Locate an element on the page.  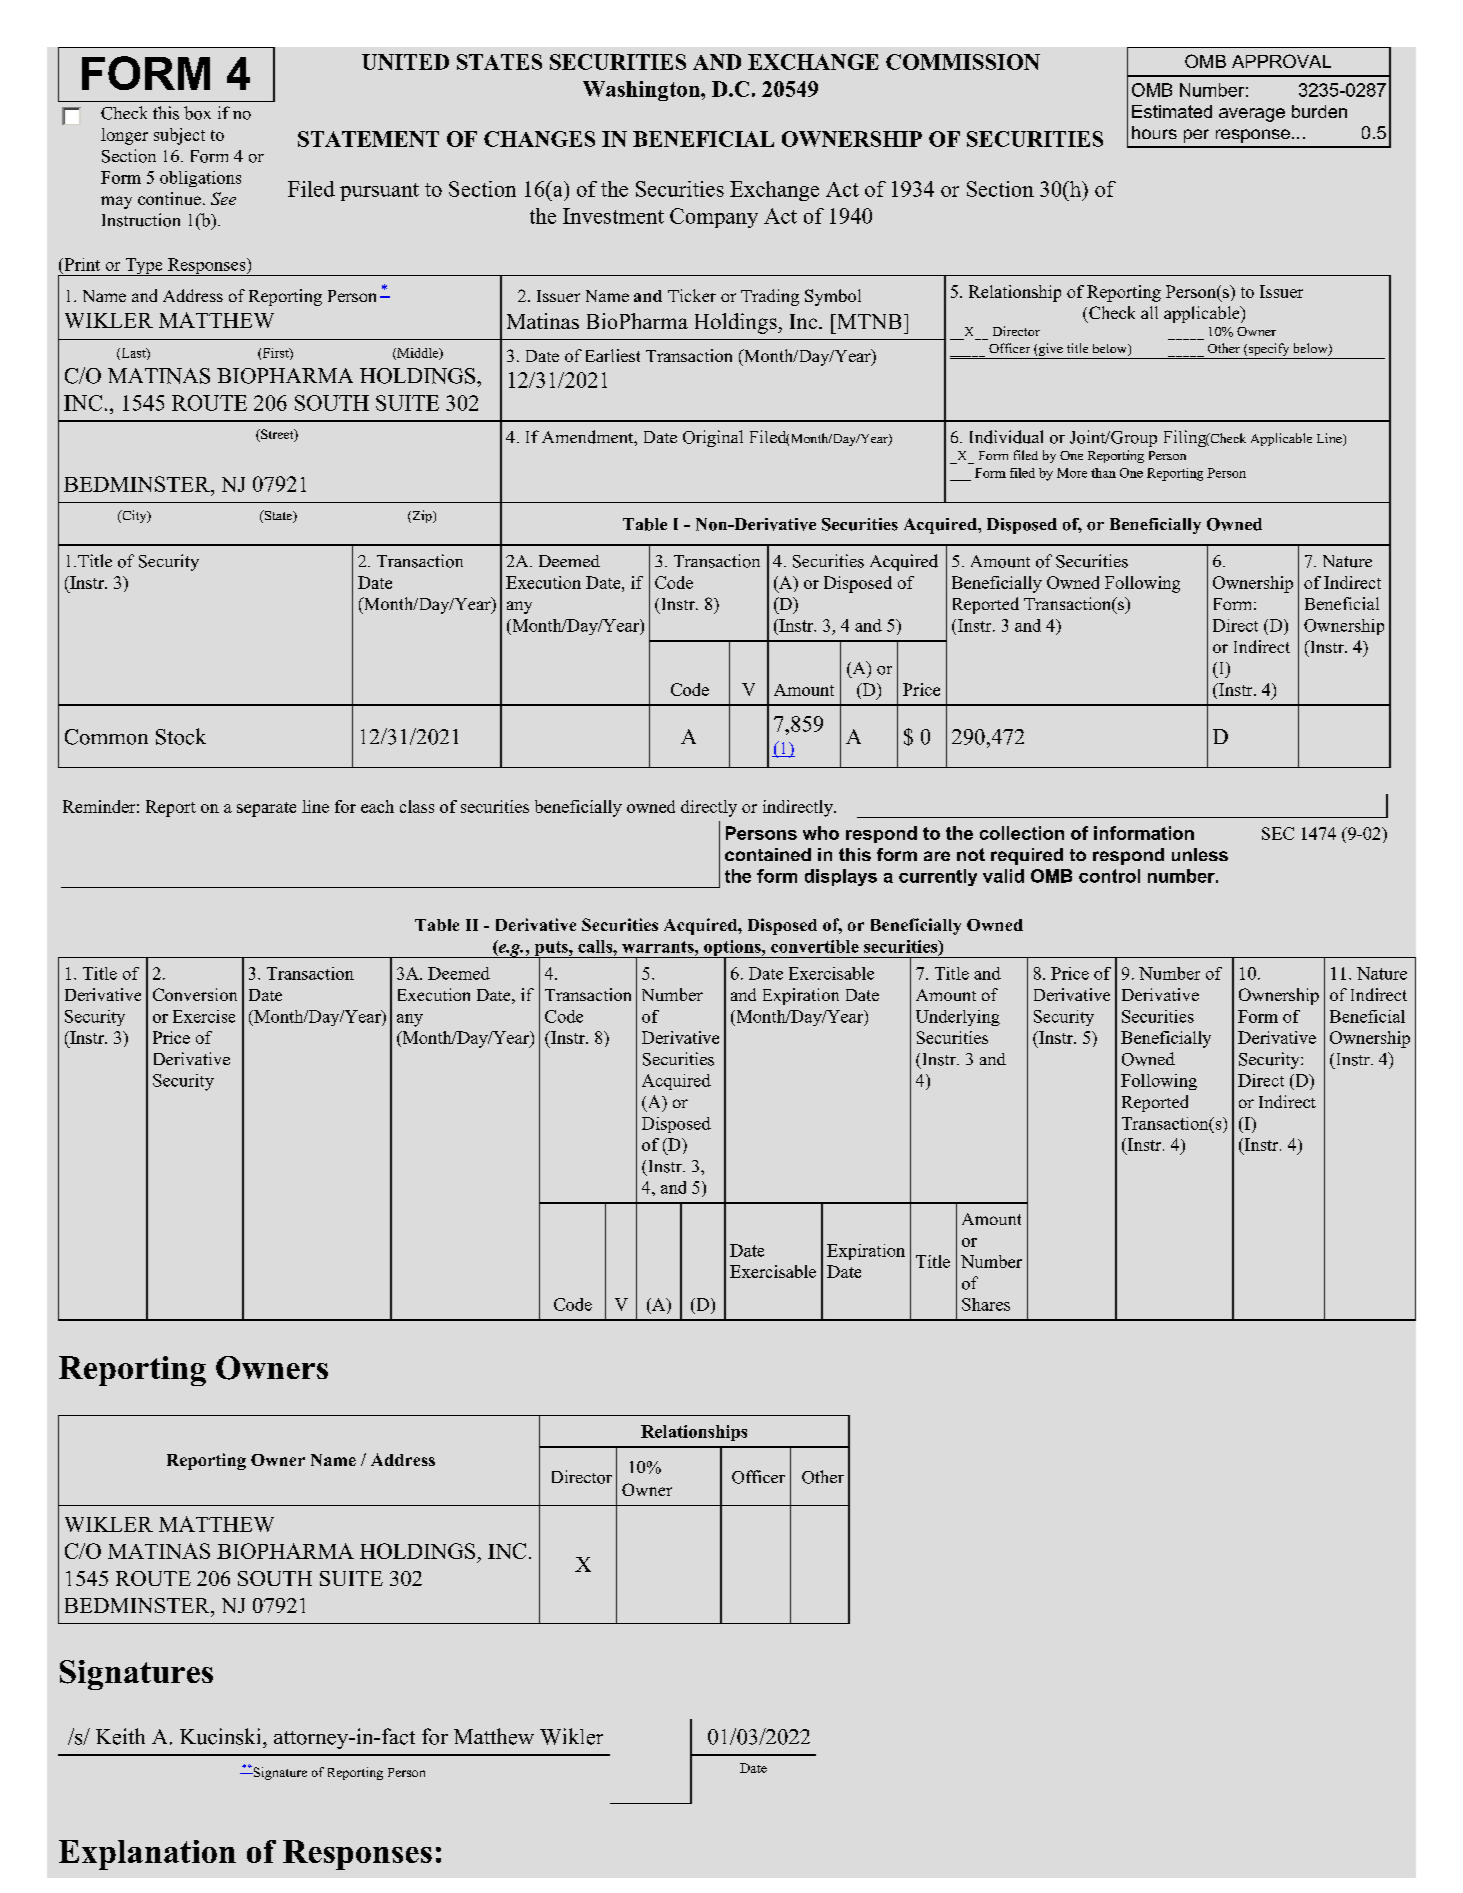
Explanation is located at coordinates (147, 1855).
